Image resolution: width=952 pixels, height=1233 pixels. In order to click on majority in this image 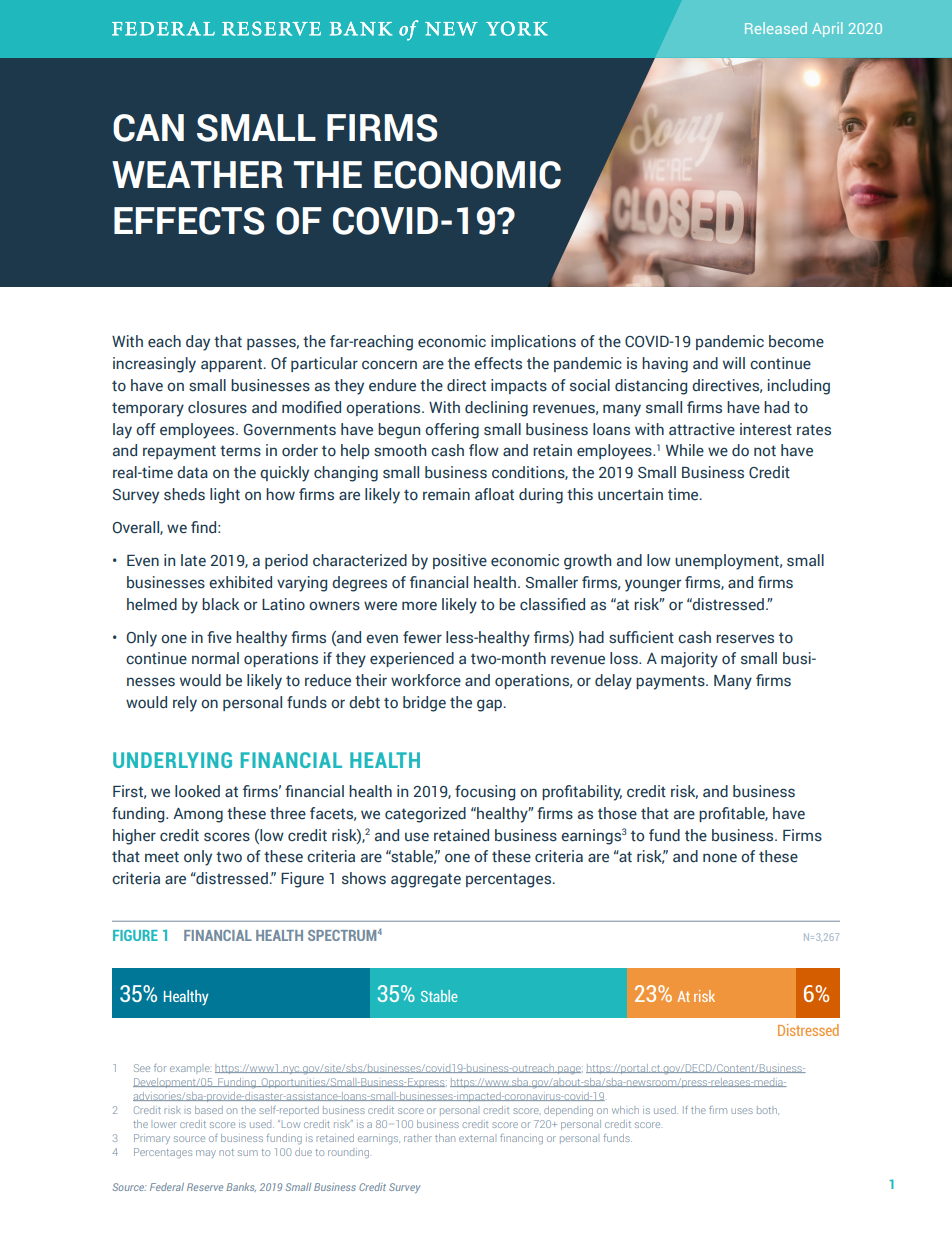, I will do `click(689, 660)`.
